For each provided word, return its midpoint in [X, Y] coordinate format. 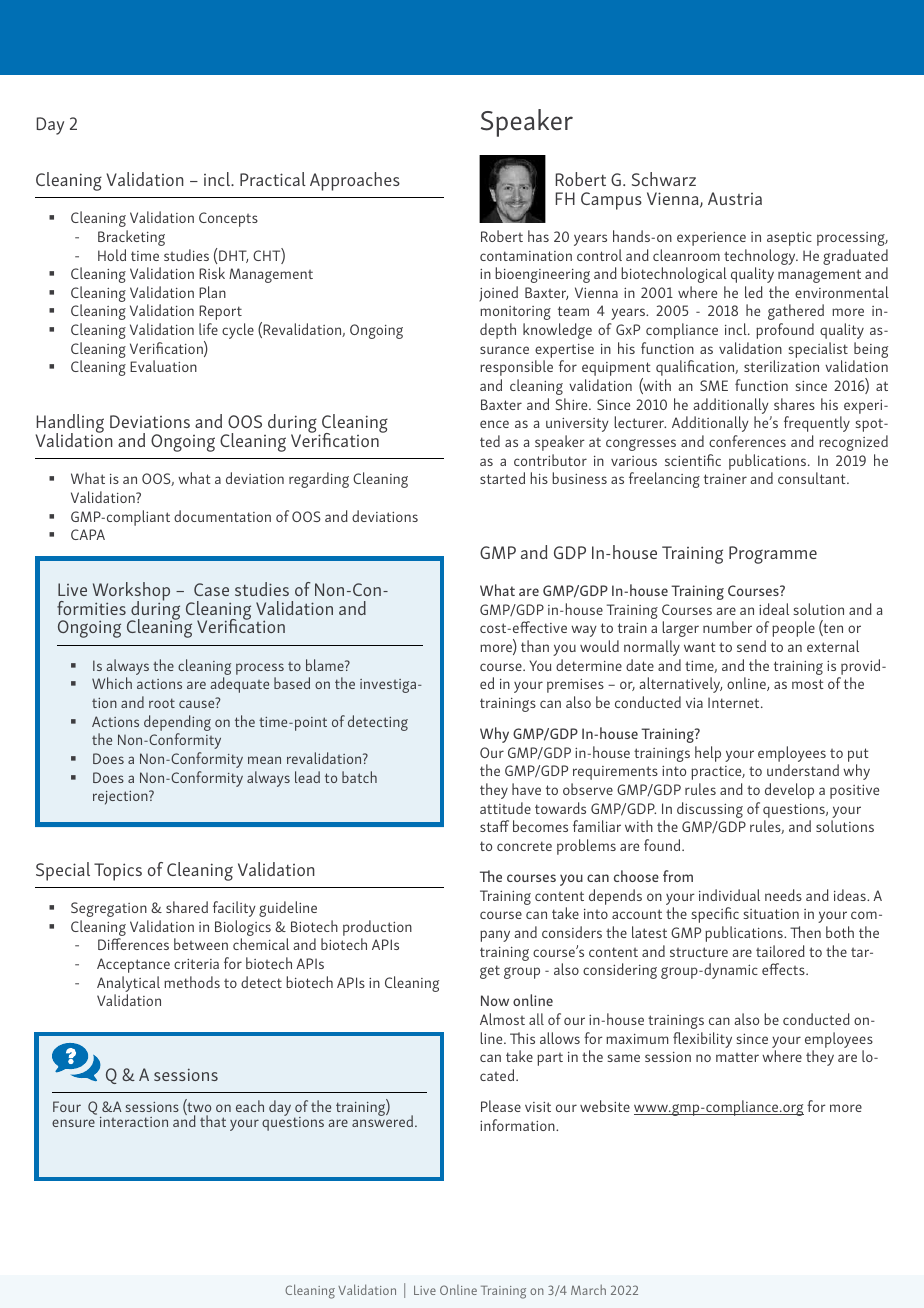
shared [187, 907]
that [213, 1121]
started [502, 478]
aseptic [789, 239]
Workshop [131, 593]
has [538, 236]
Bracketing [131, 238]
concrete [524, 846]
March [588, 1290]
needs [783, 895]
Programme [773, 555]
